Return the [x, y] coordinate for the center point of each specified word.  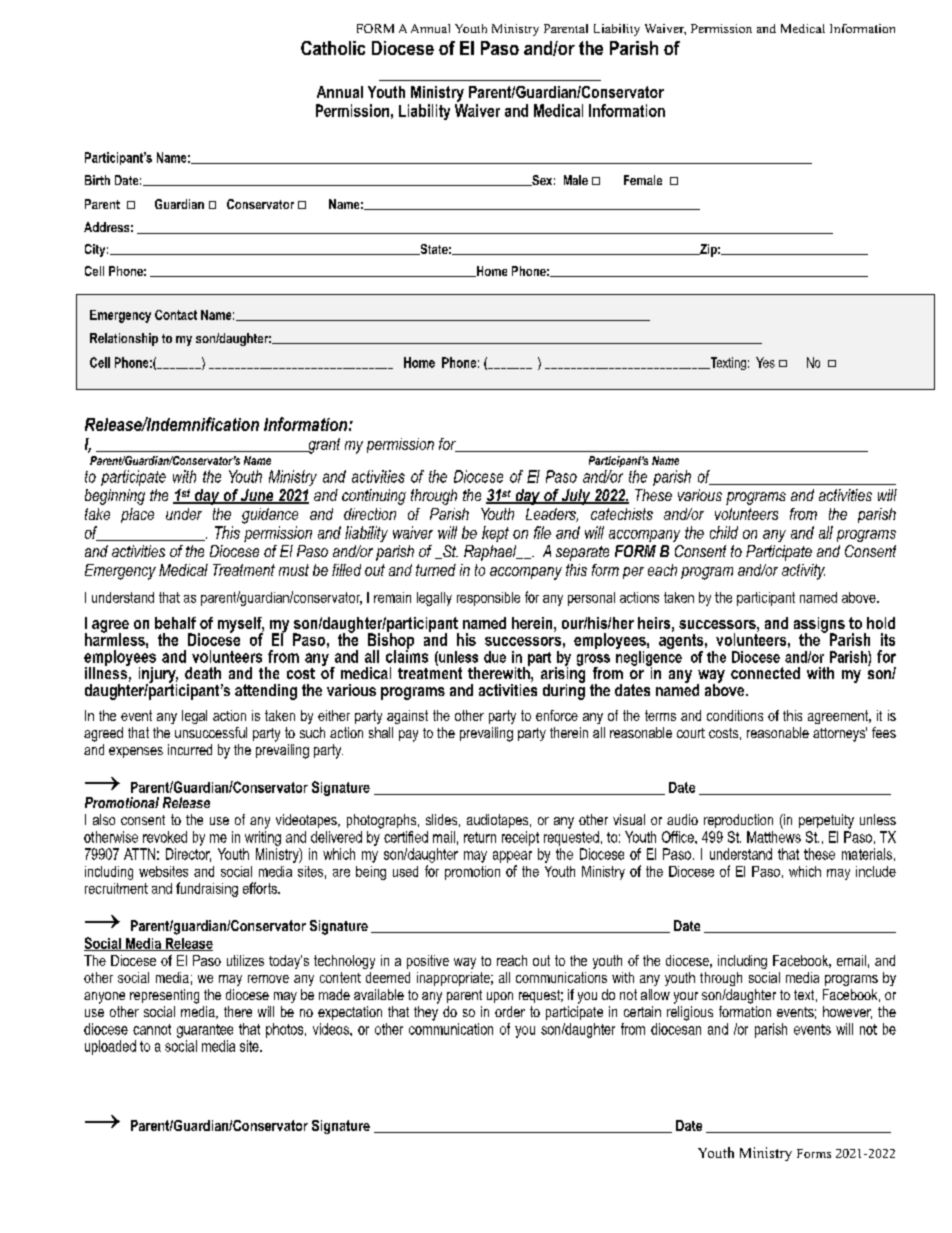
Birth [97, 180]
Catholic [333, 48]
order [510, 1011]
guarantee [205, 1031]
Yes [765, 362]
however [847, 1012]
